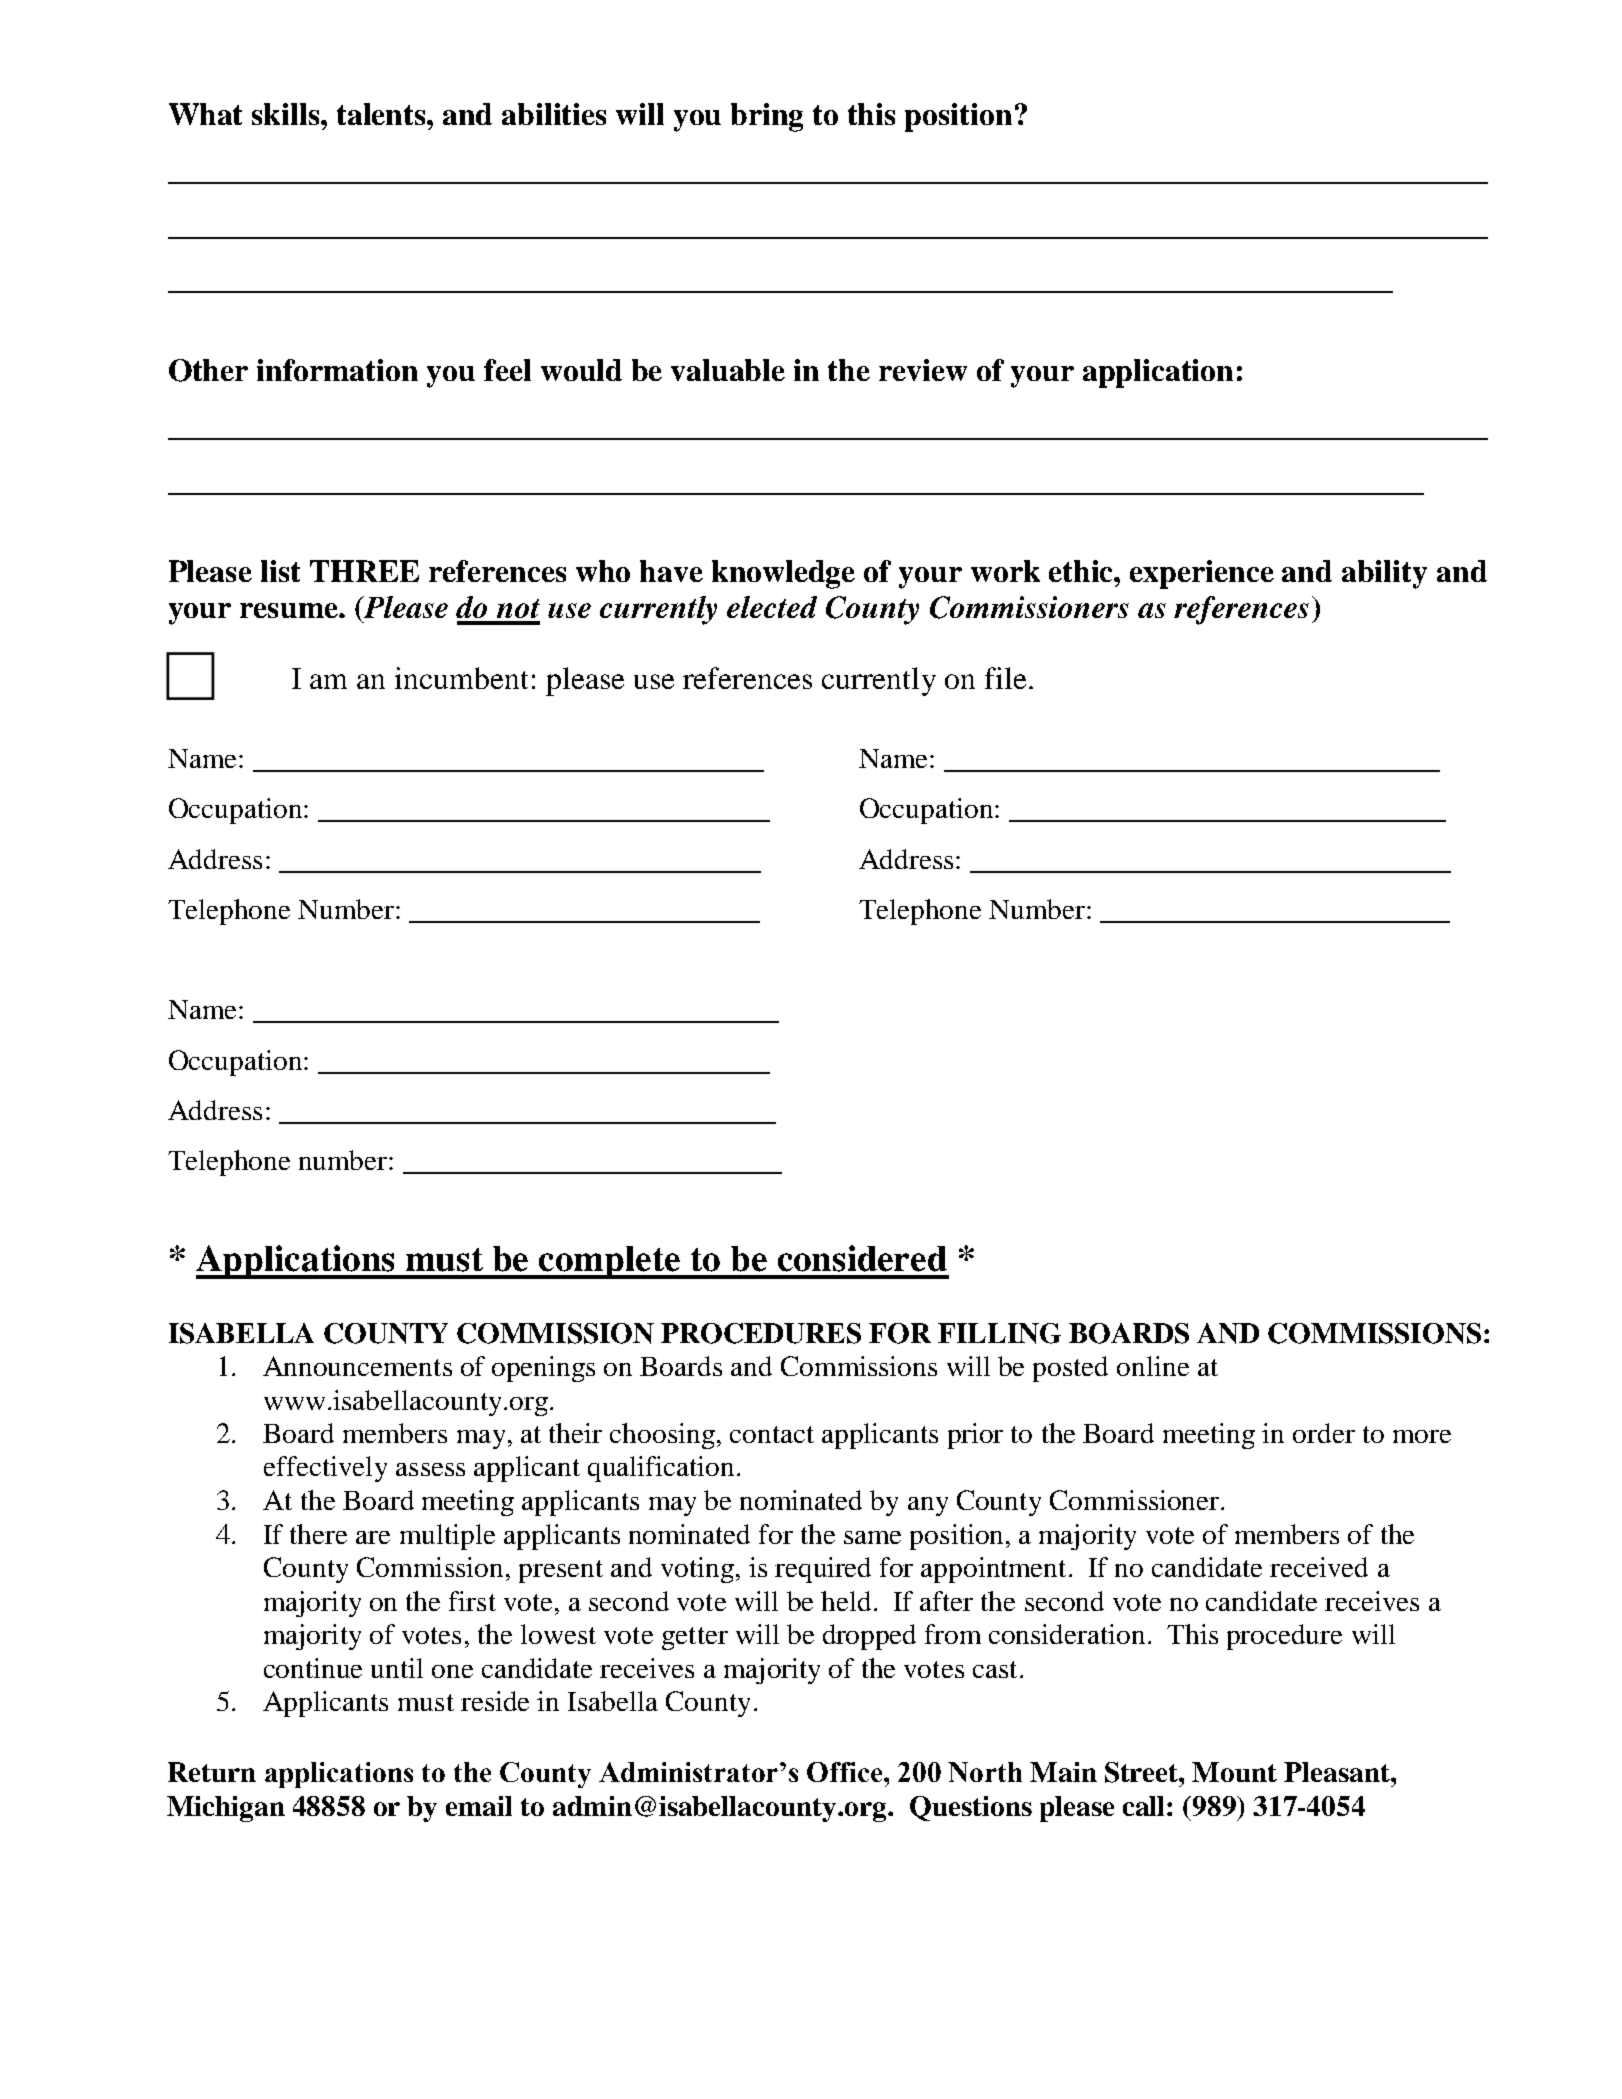 The image size is (1622, 2099). I want to click on elected, so click(772, 607).
